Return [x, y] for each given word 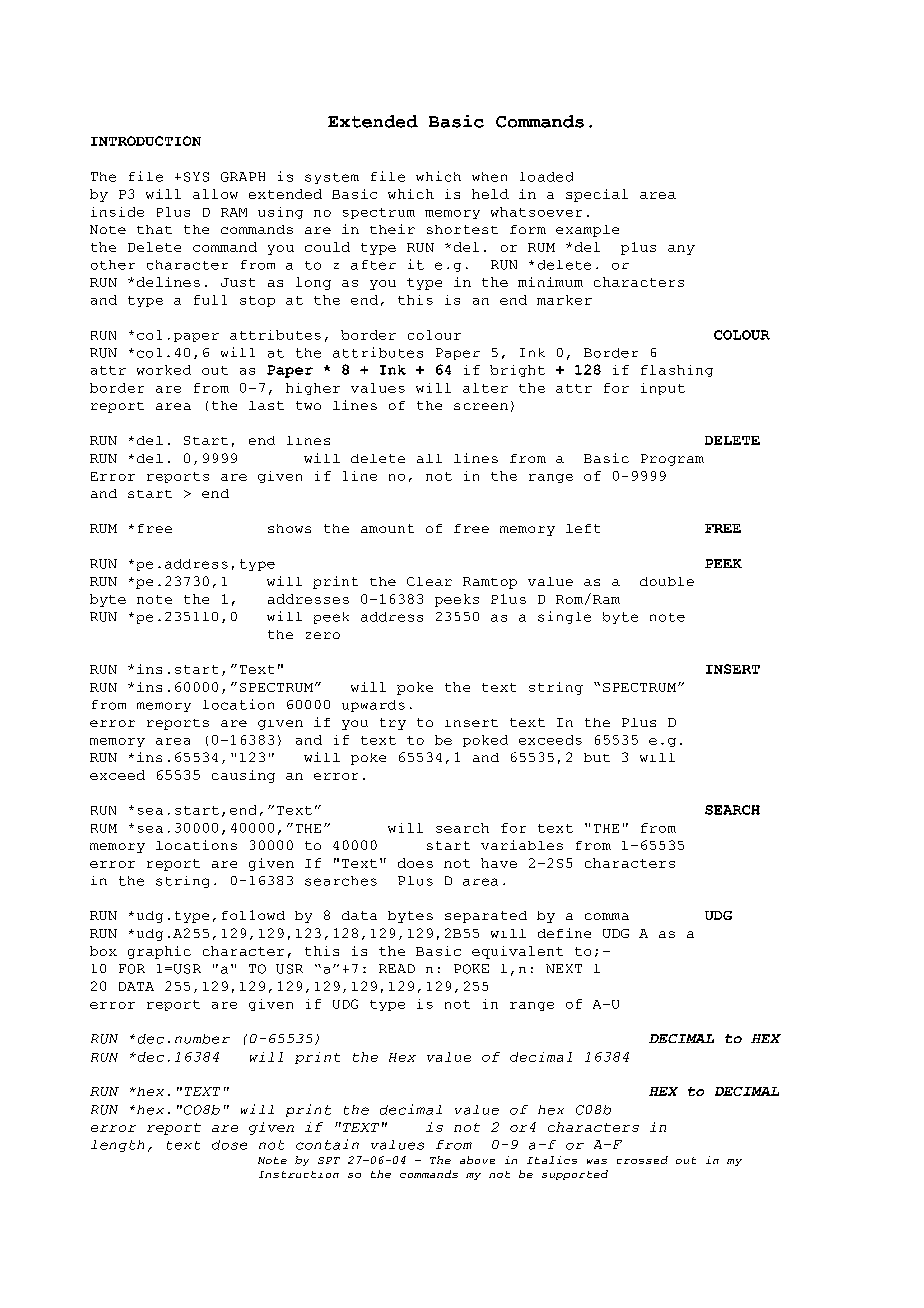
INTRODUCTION [146, 141]
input [663, 389]
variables [522, 845]
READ [397, 968]
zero [323, 635]
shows [289, 528]
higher [313, 389]
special [597, 195]
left [583, 528]
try [393, 724]
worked [164, 370]
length [117, 1146]
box [103, 951]
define [564, 933]
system [332, 178]
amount [387, 528]
